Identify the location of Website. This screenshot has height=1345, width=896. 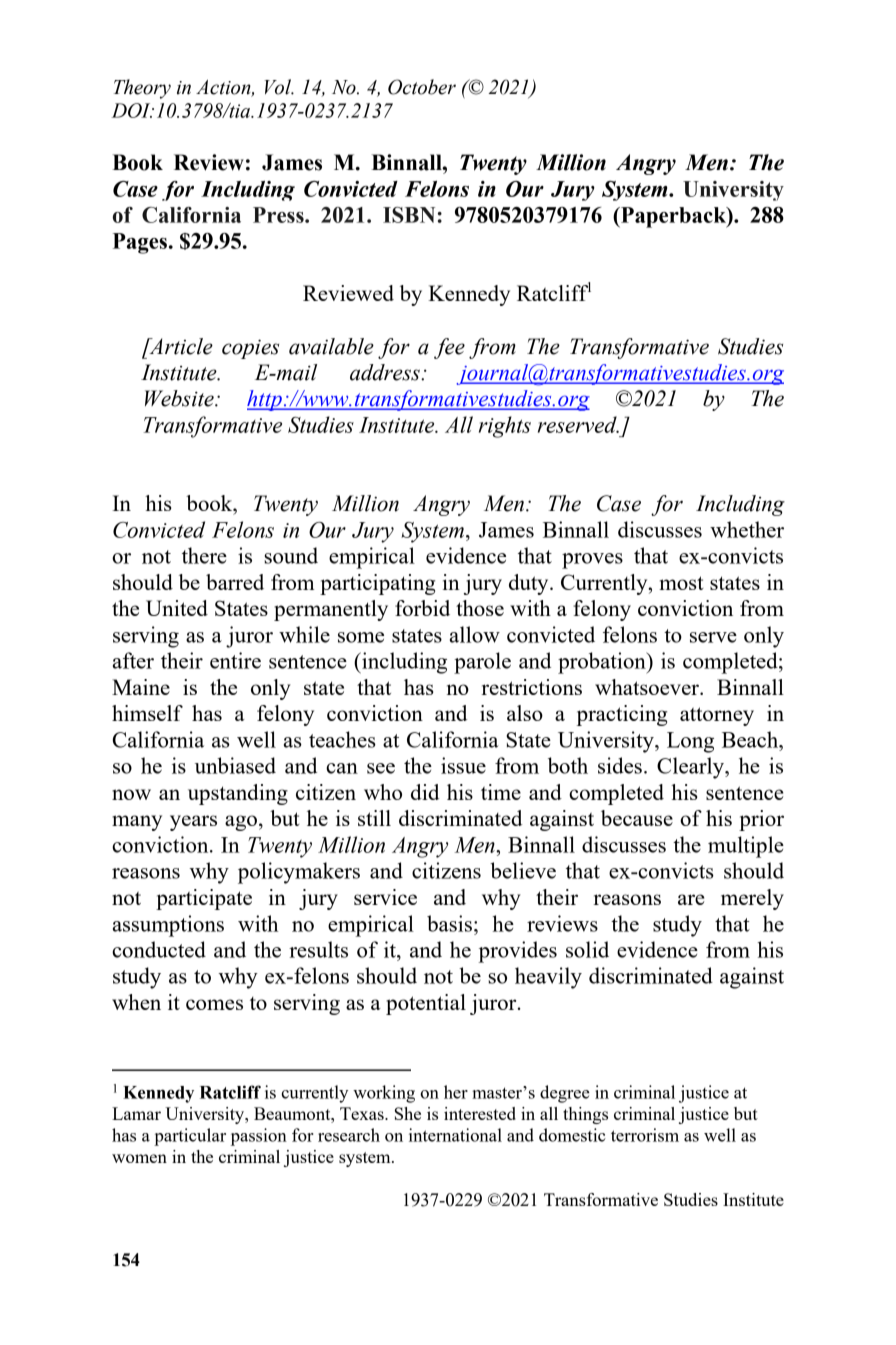
(180, 398).
